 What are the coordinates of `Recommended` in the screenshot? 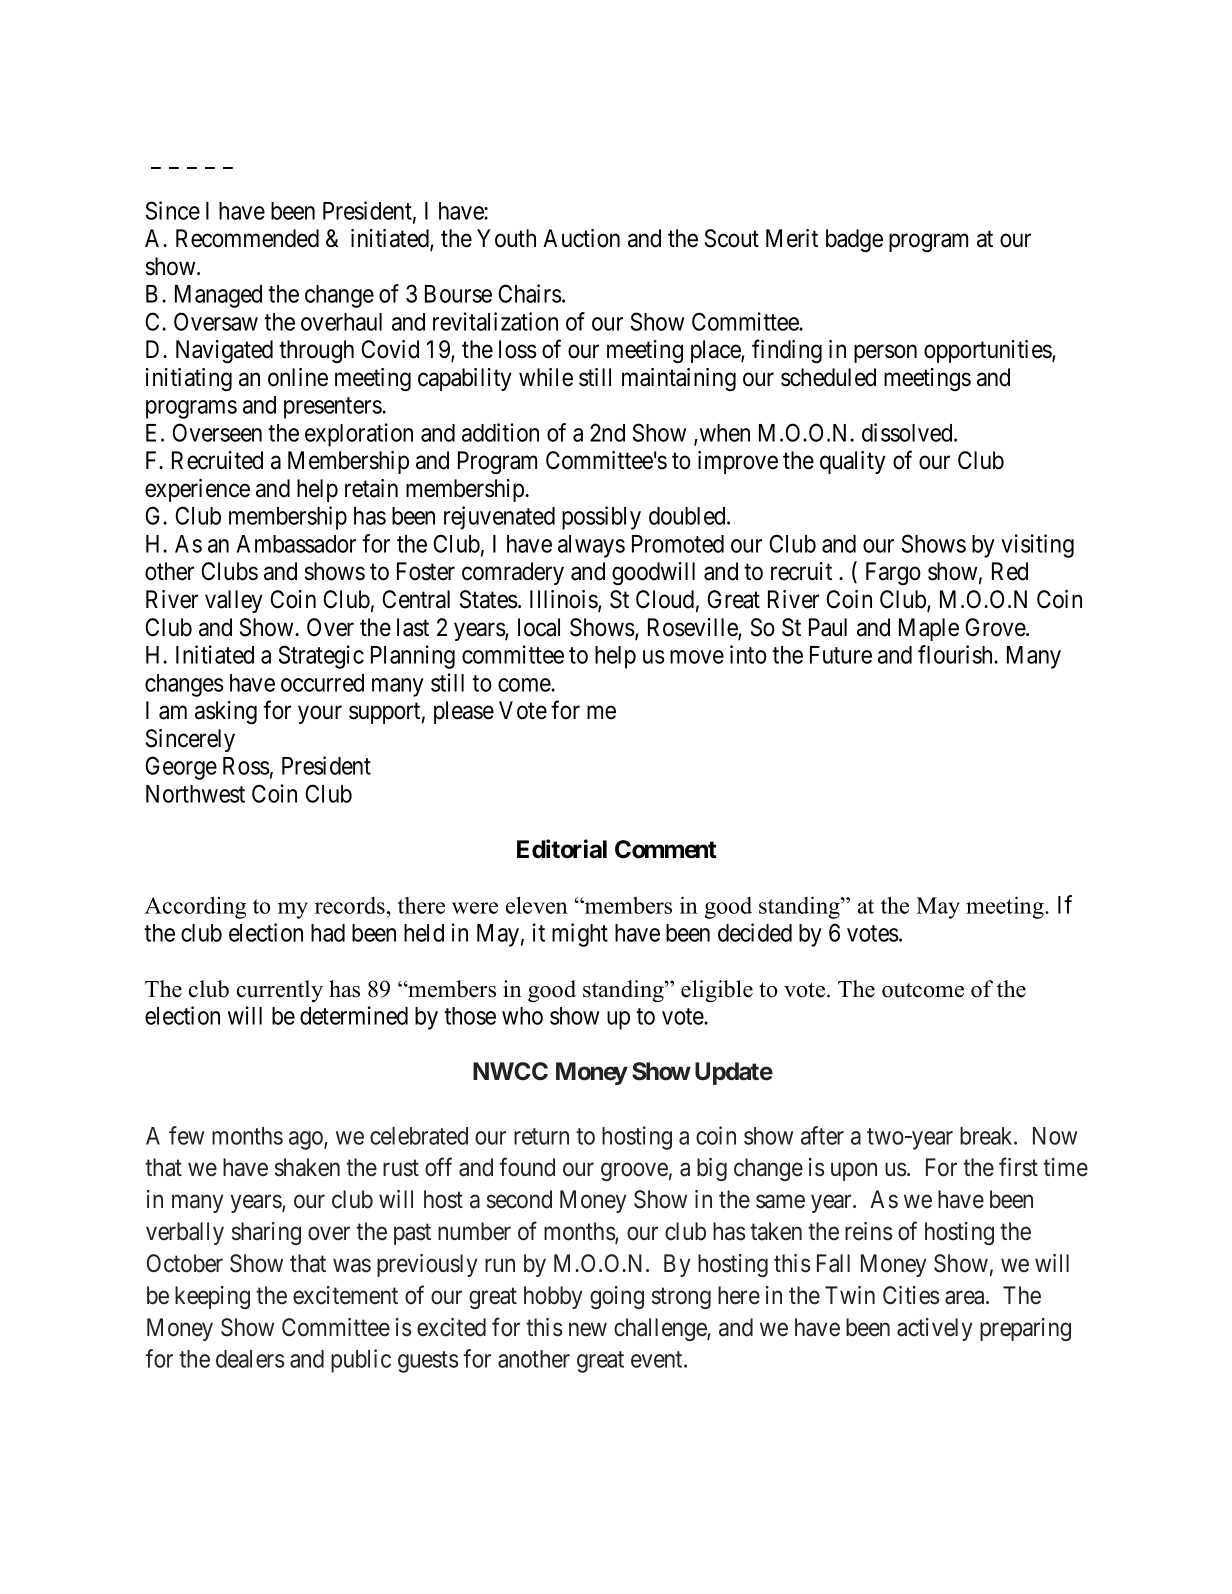 It's located at (247, 238).
